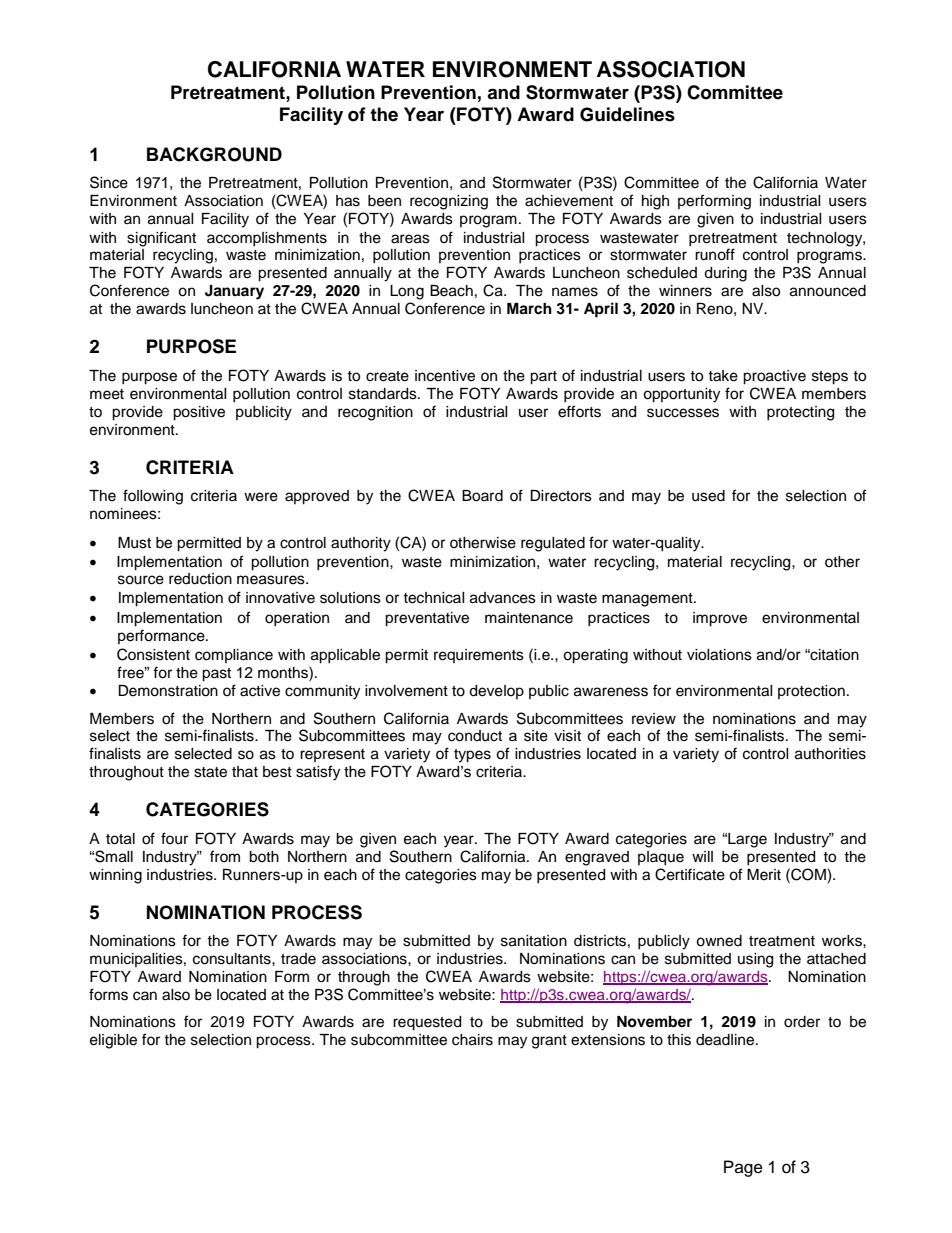 Image resolution: width=952 pixels, height=1233 pixels. What do you see at coordinates (449, 202) in the screenshot?
I see `recognizing` at bounding box center [449, 202].
